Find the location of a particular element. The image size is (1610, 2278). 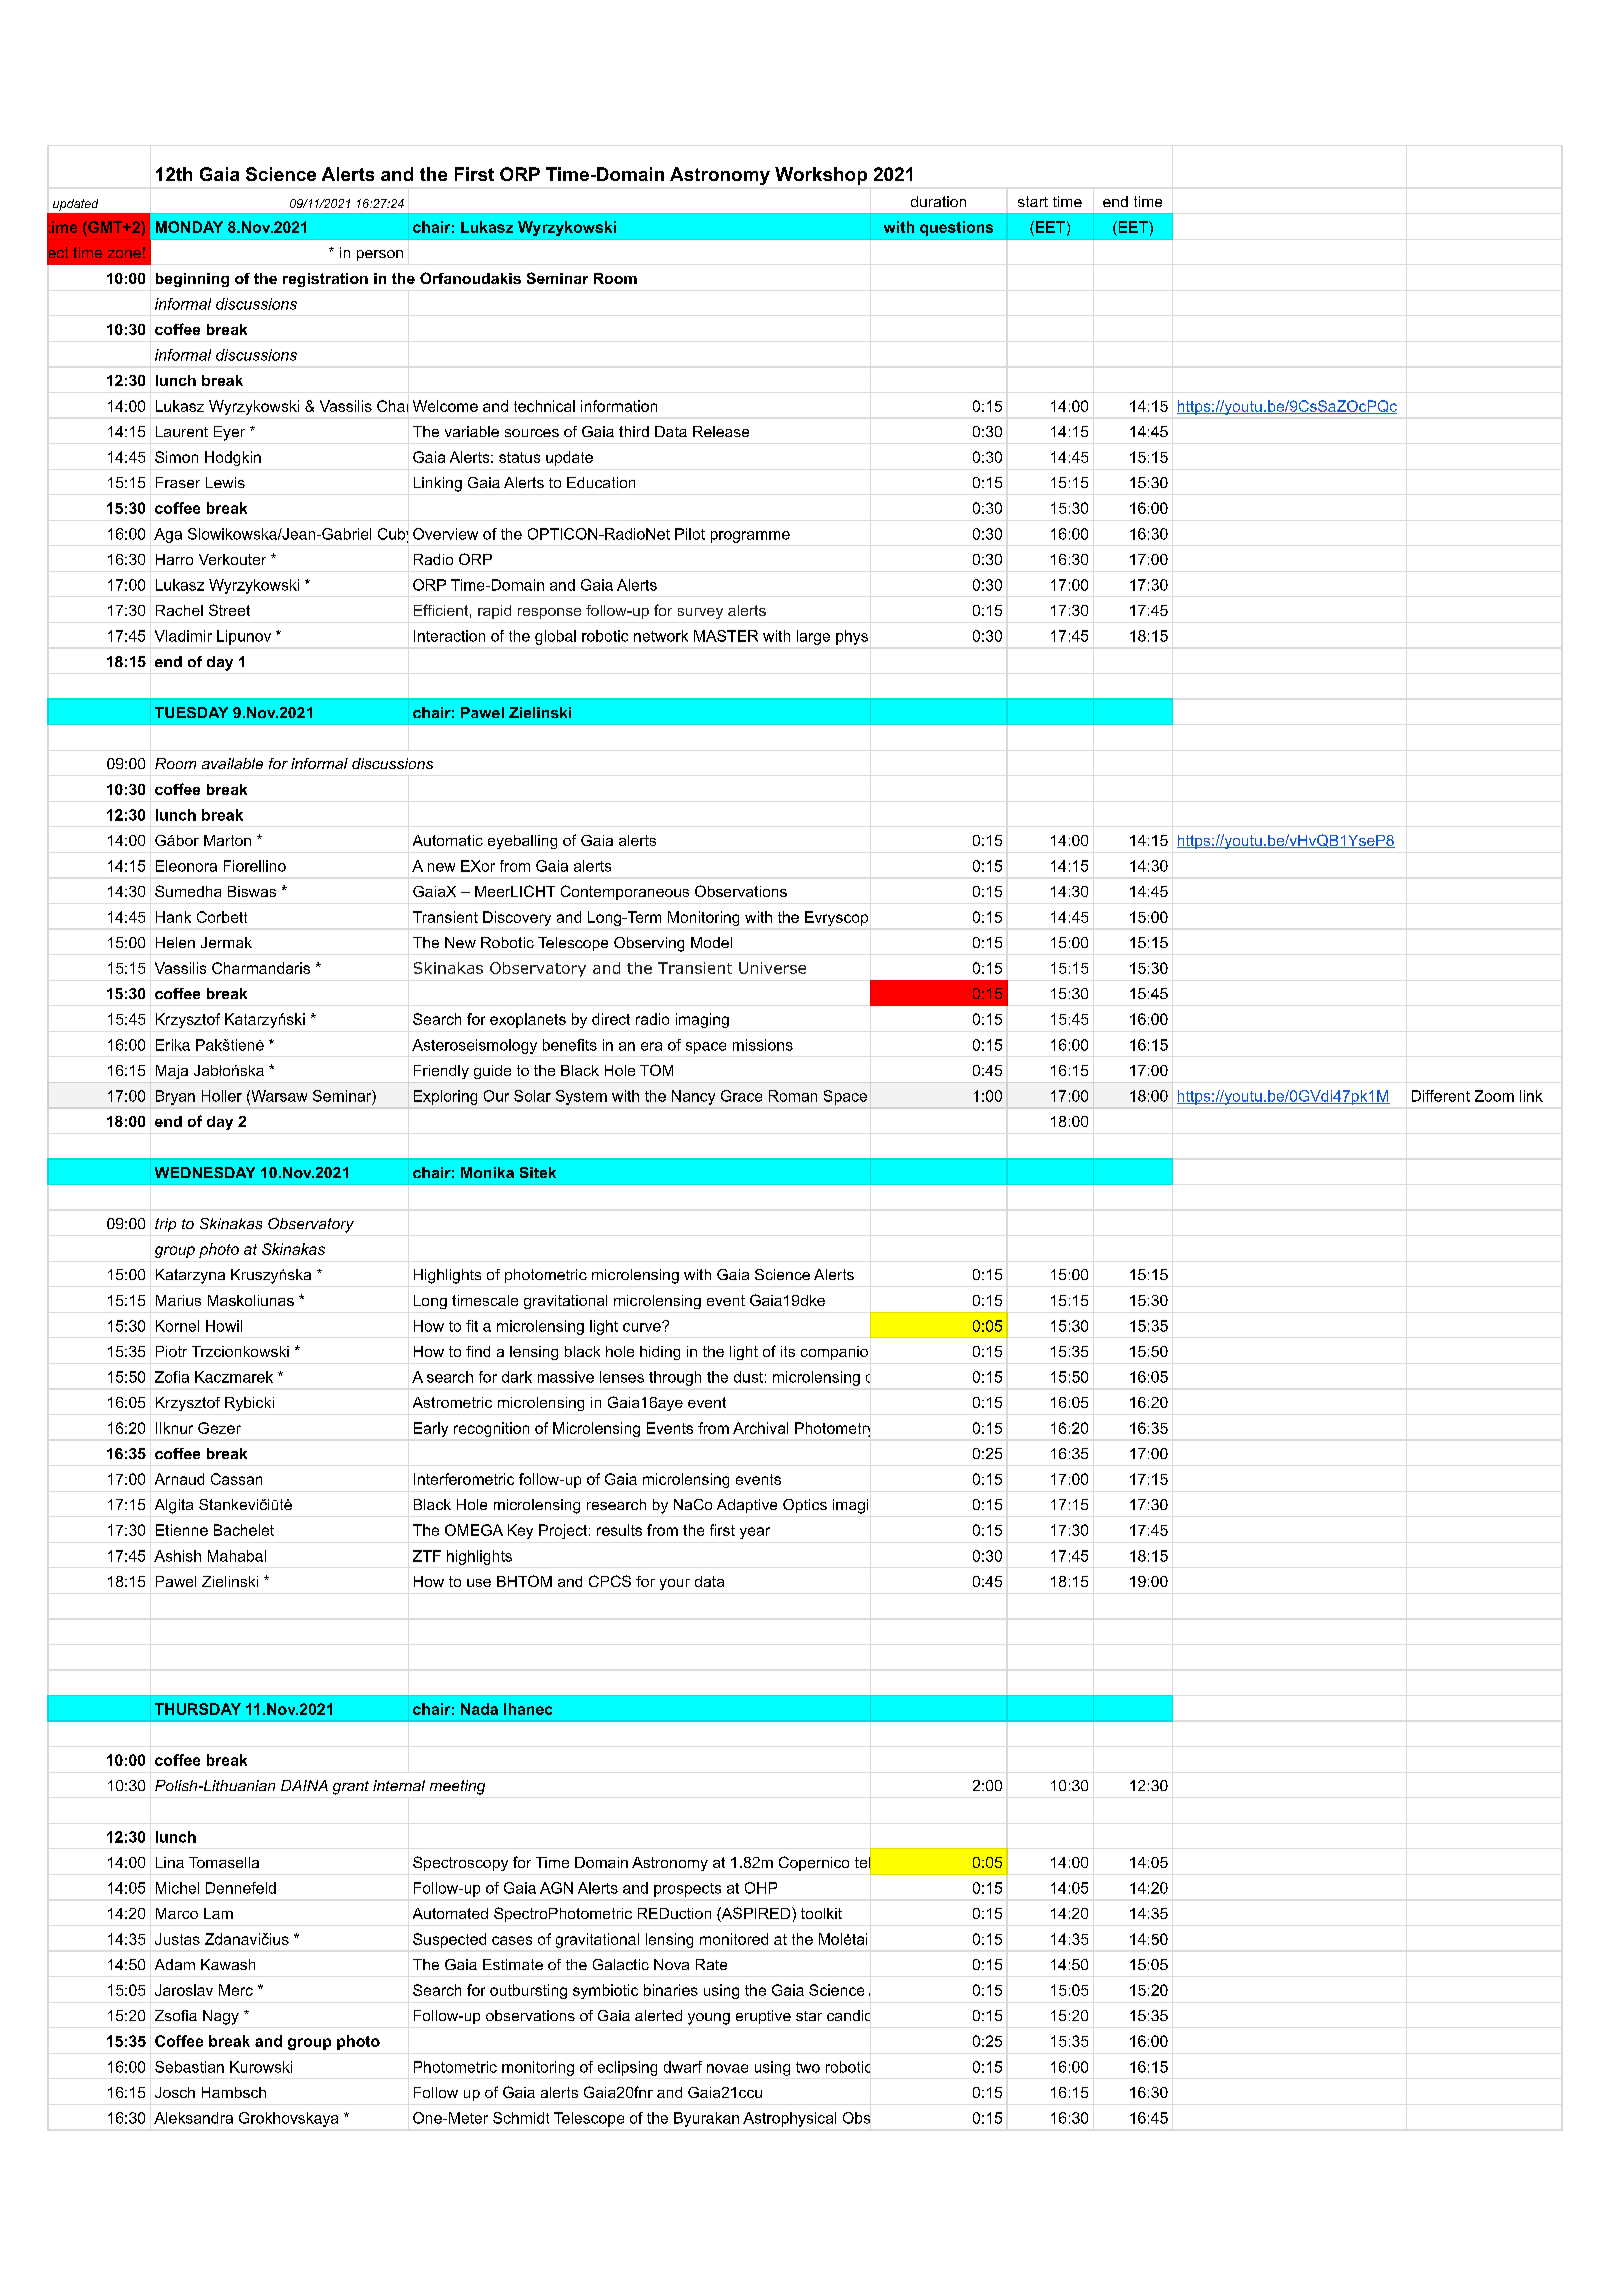

Workshop is located at coordinates (821, 176).
